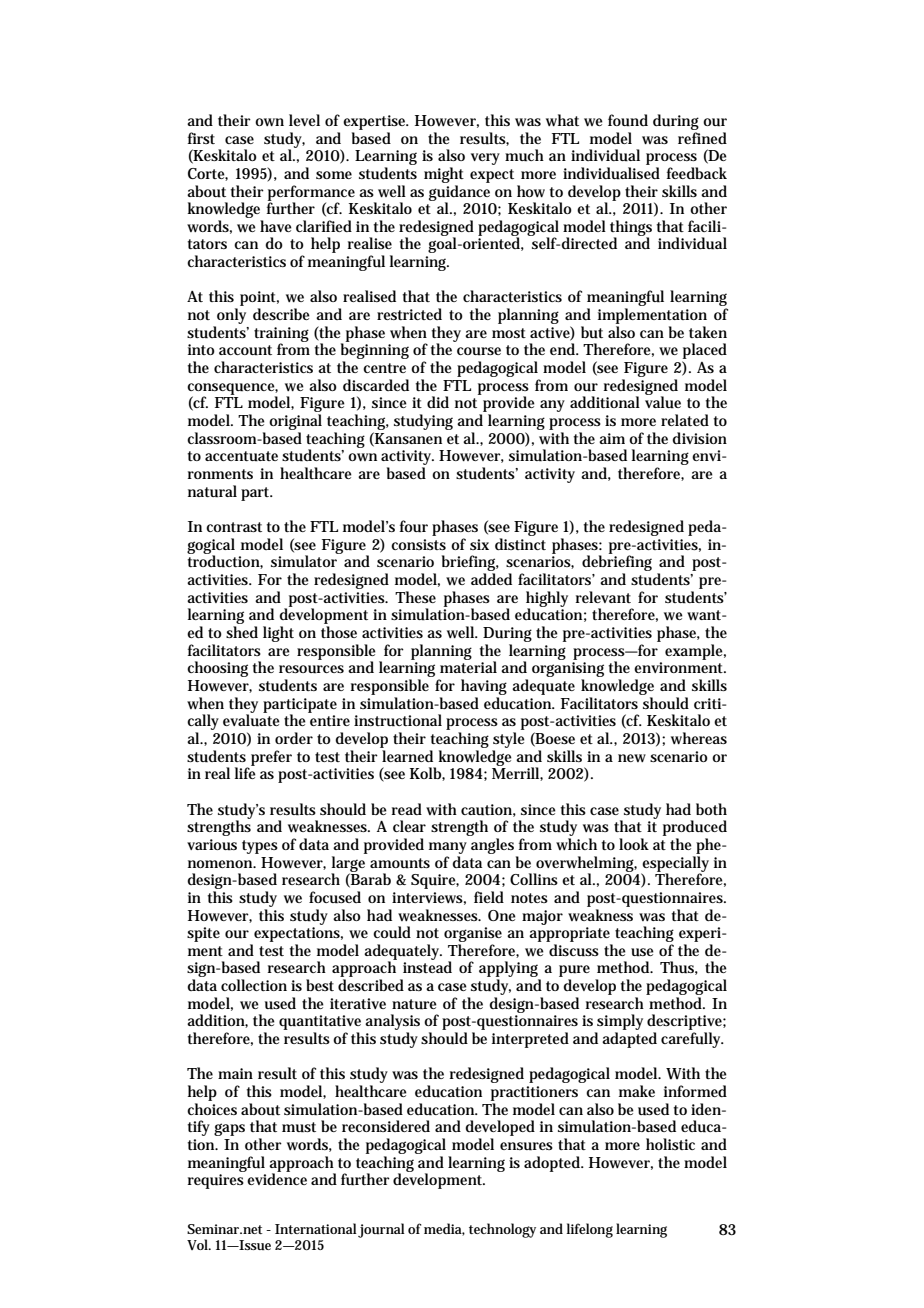  What do you see at coordinates (502, 1230) in the page?
I see `technology` at bounding box center [502, 1230].
